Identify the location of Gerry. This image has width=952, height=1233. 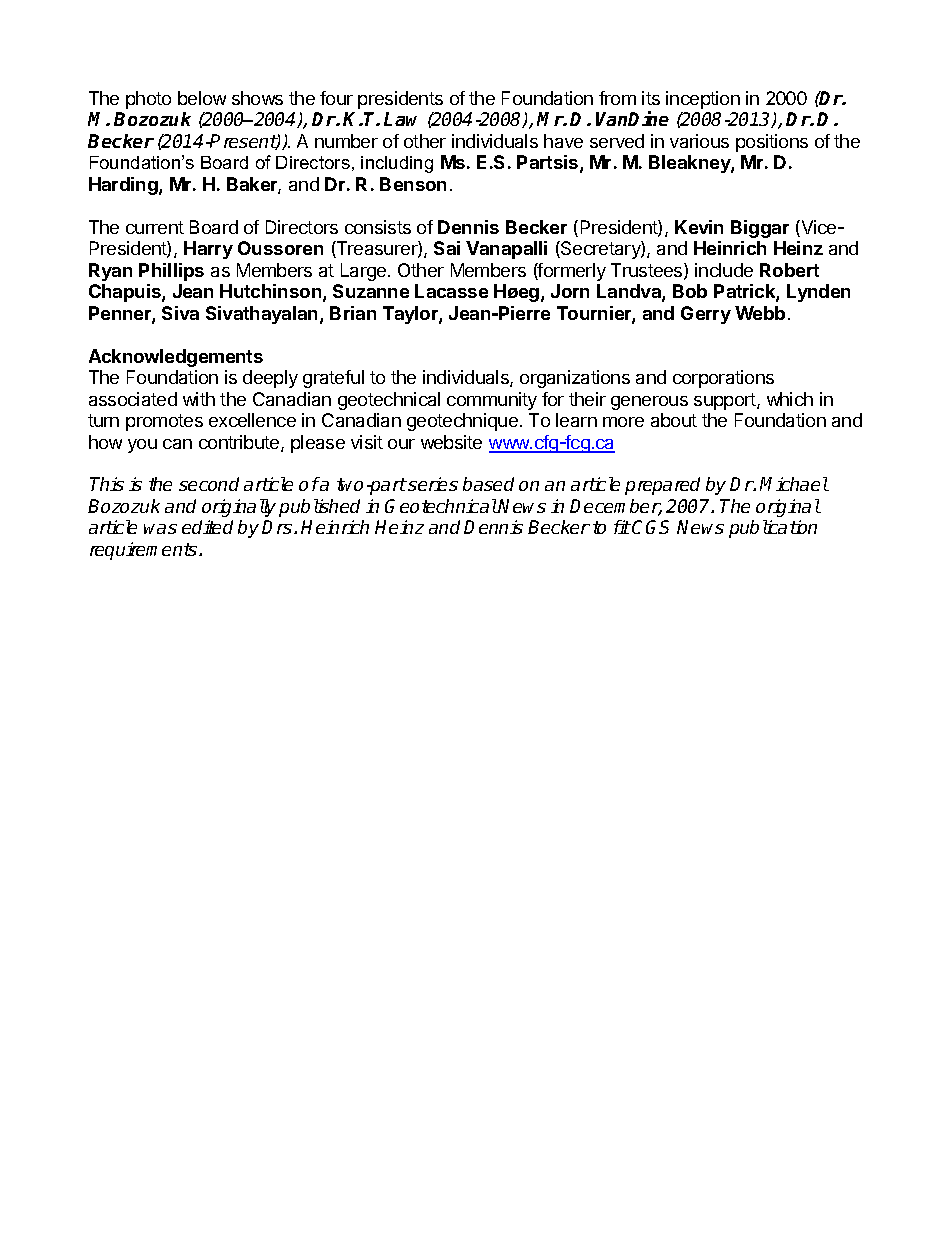
(706, 315).
